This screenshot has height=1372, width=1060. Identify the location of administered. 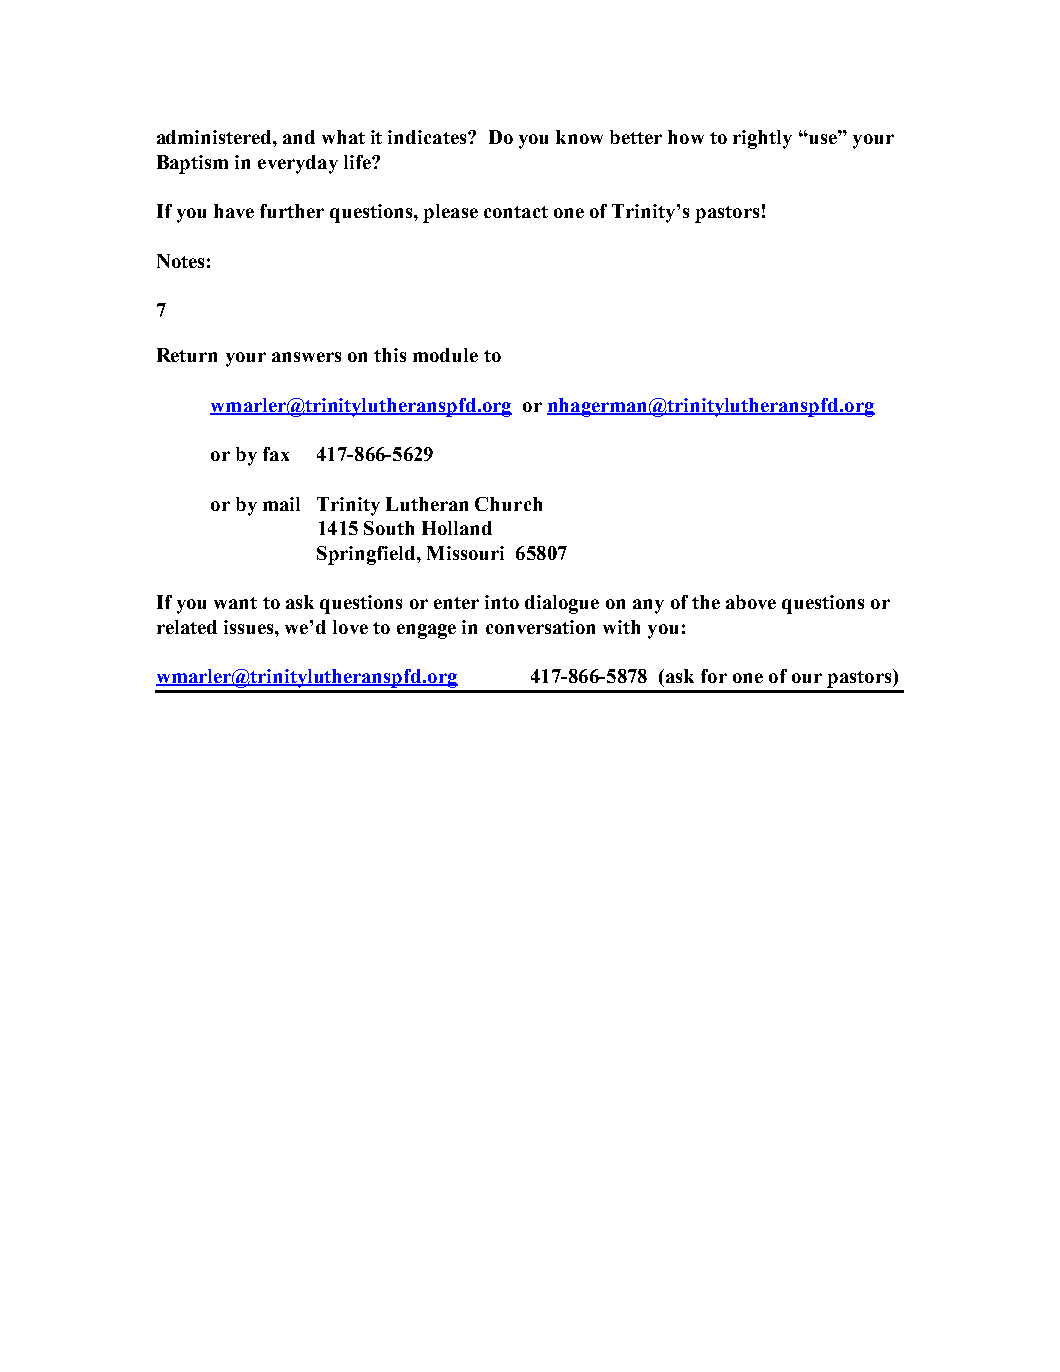
(215, 137).
